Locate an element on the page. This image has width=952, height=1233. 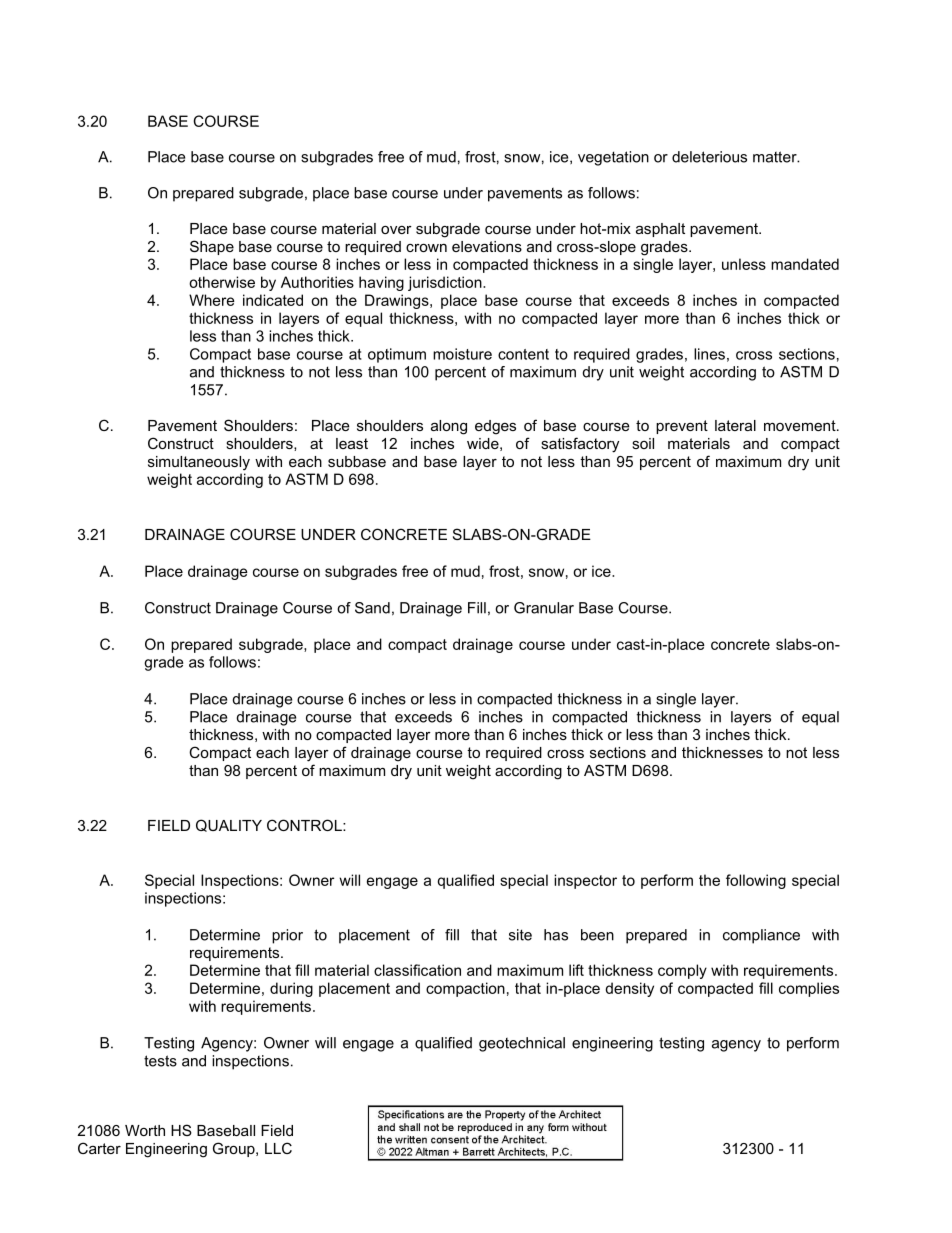
deleterious is located at coordinates (709, 157).
